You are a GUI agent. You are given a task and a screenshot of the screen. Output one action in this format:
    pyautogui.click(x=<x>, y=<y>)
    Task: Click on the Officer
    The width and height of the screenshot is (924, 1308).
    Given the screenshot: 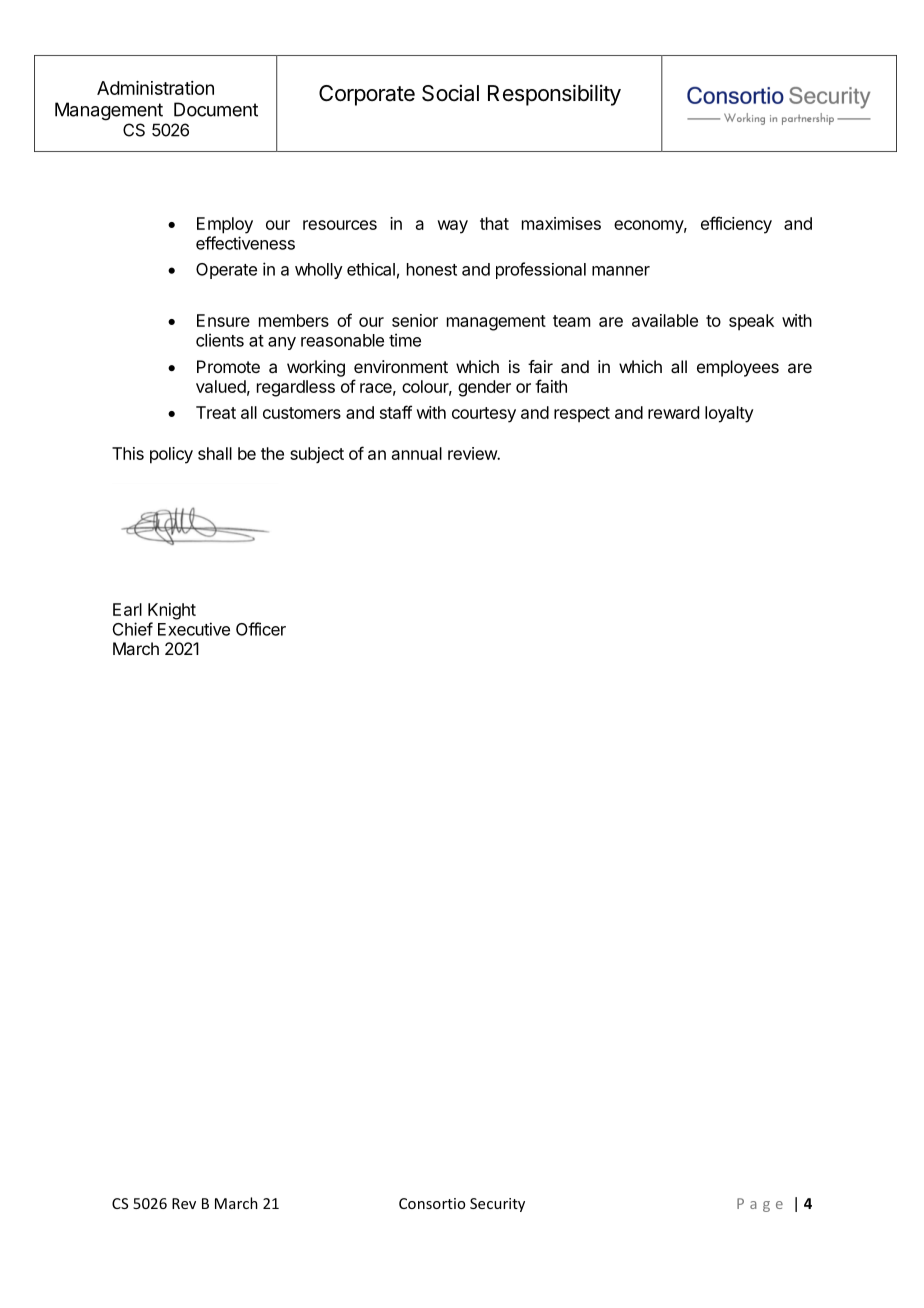 What is the action you would take?
    pyautogui.click(x=261, y=629)
